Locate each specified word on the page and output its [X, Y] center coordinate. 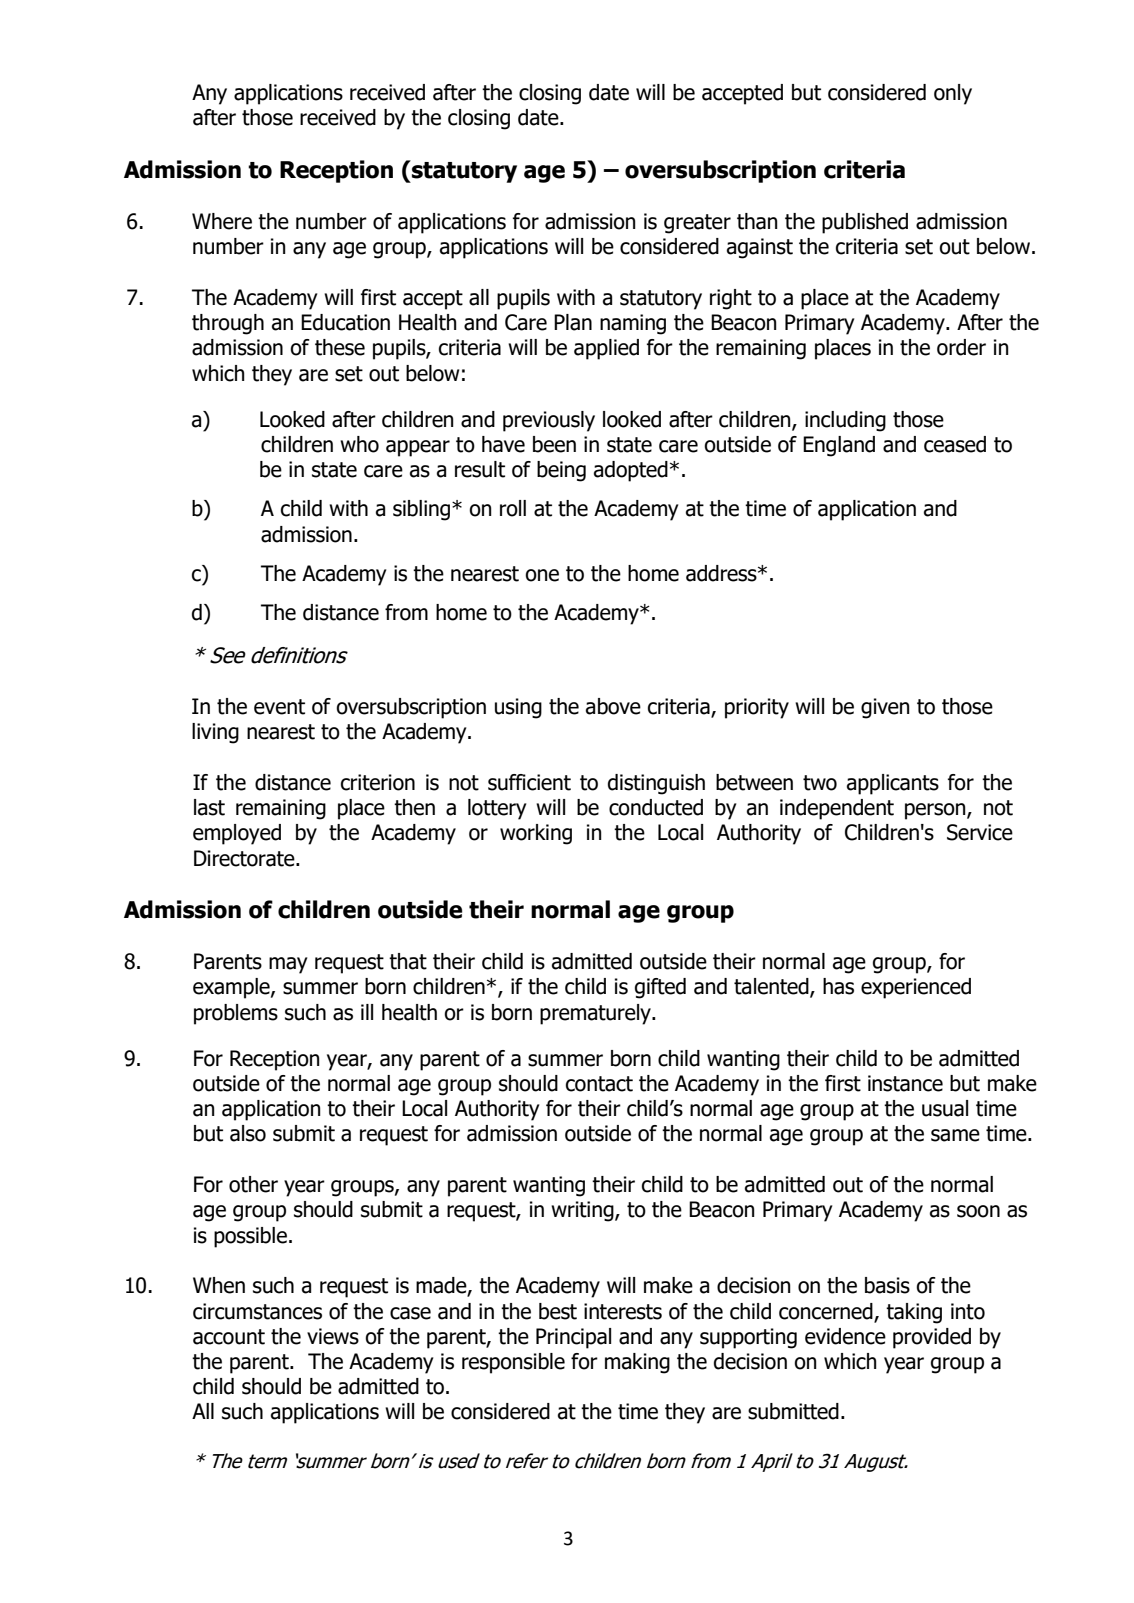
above [613, 706]
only [953, 94]
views [333, 1336]
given [885, 708]
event [279, 707]
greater [697, 224]
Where [222, 221]
